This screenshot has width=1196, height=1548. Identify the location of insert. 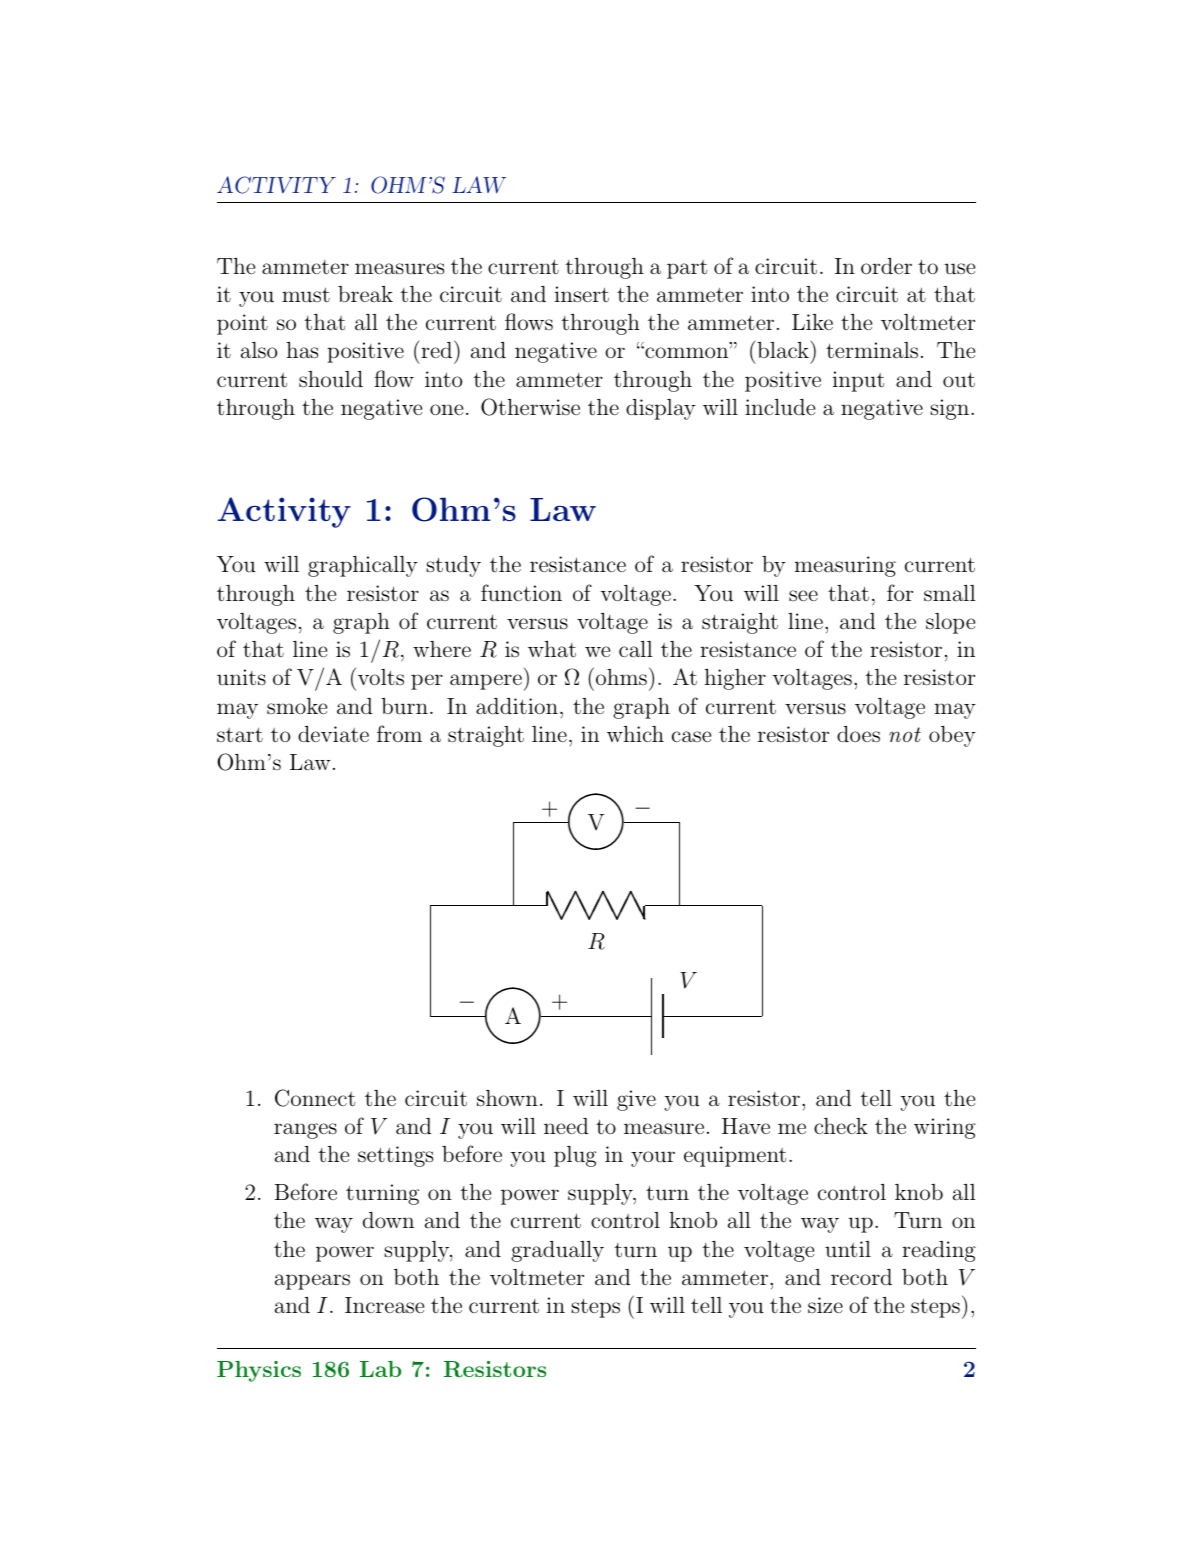
(582, 294).
